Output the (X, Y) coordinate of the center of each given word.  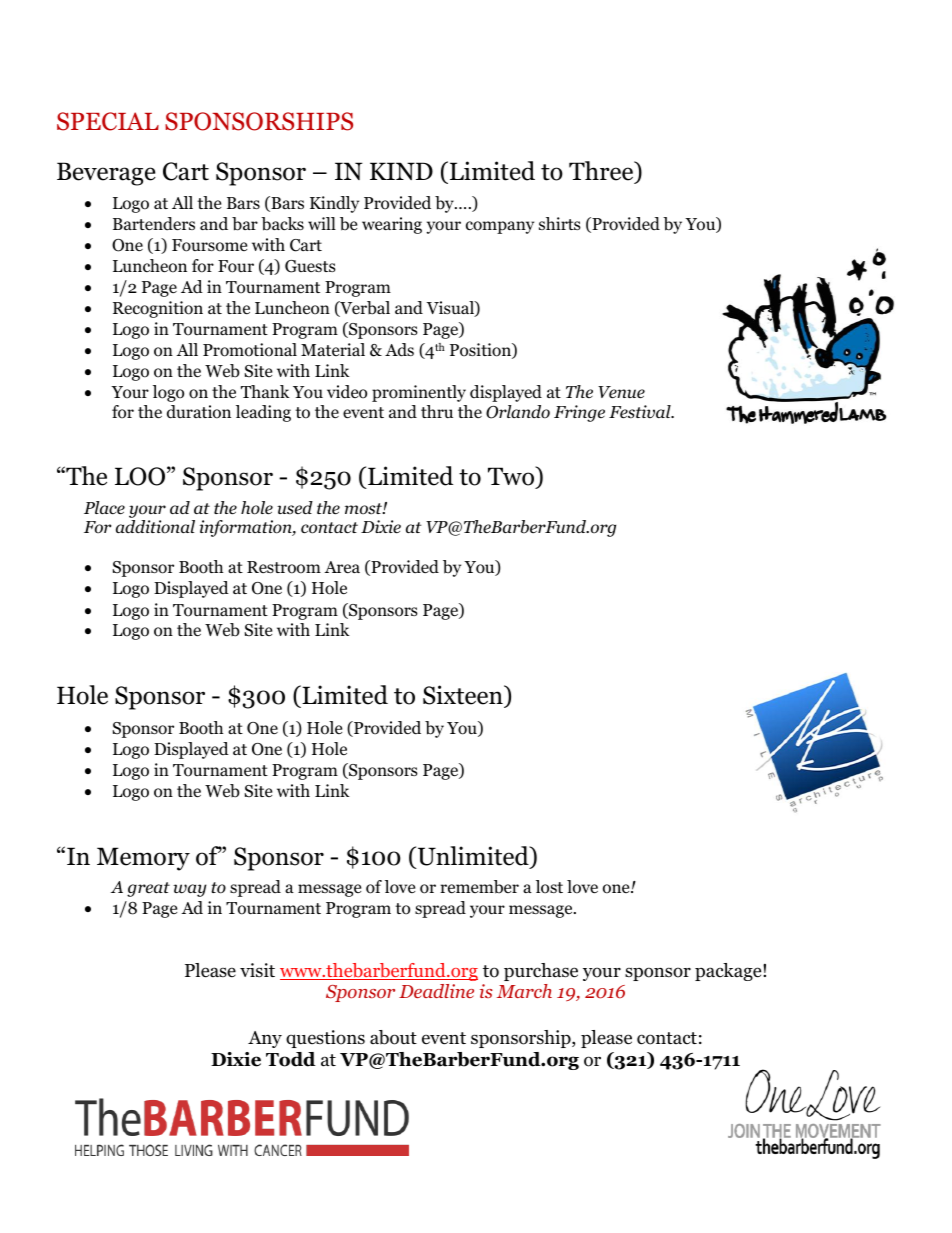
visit (257, 970)
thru (437, 411)
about (393, 1037)
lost (549, 887)
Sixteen (464, 696)
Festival (641, 412)
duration (199, 412)
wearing (392, 225)
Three (602, 172)
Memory (143, 859)
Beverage (106, 174)
